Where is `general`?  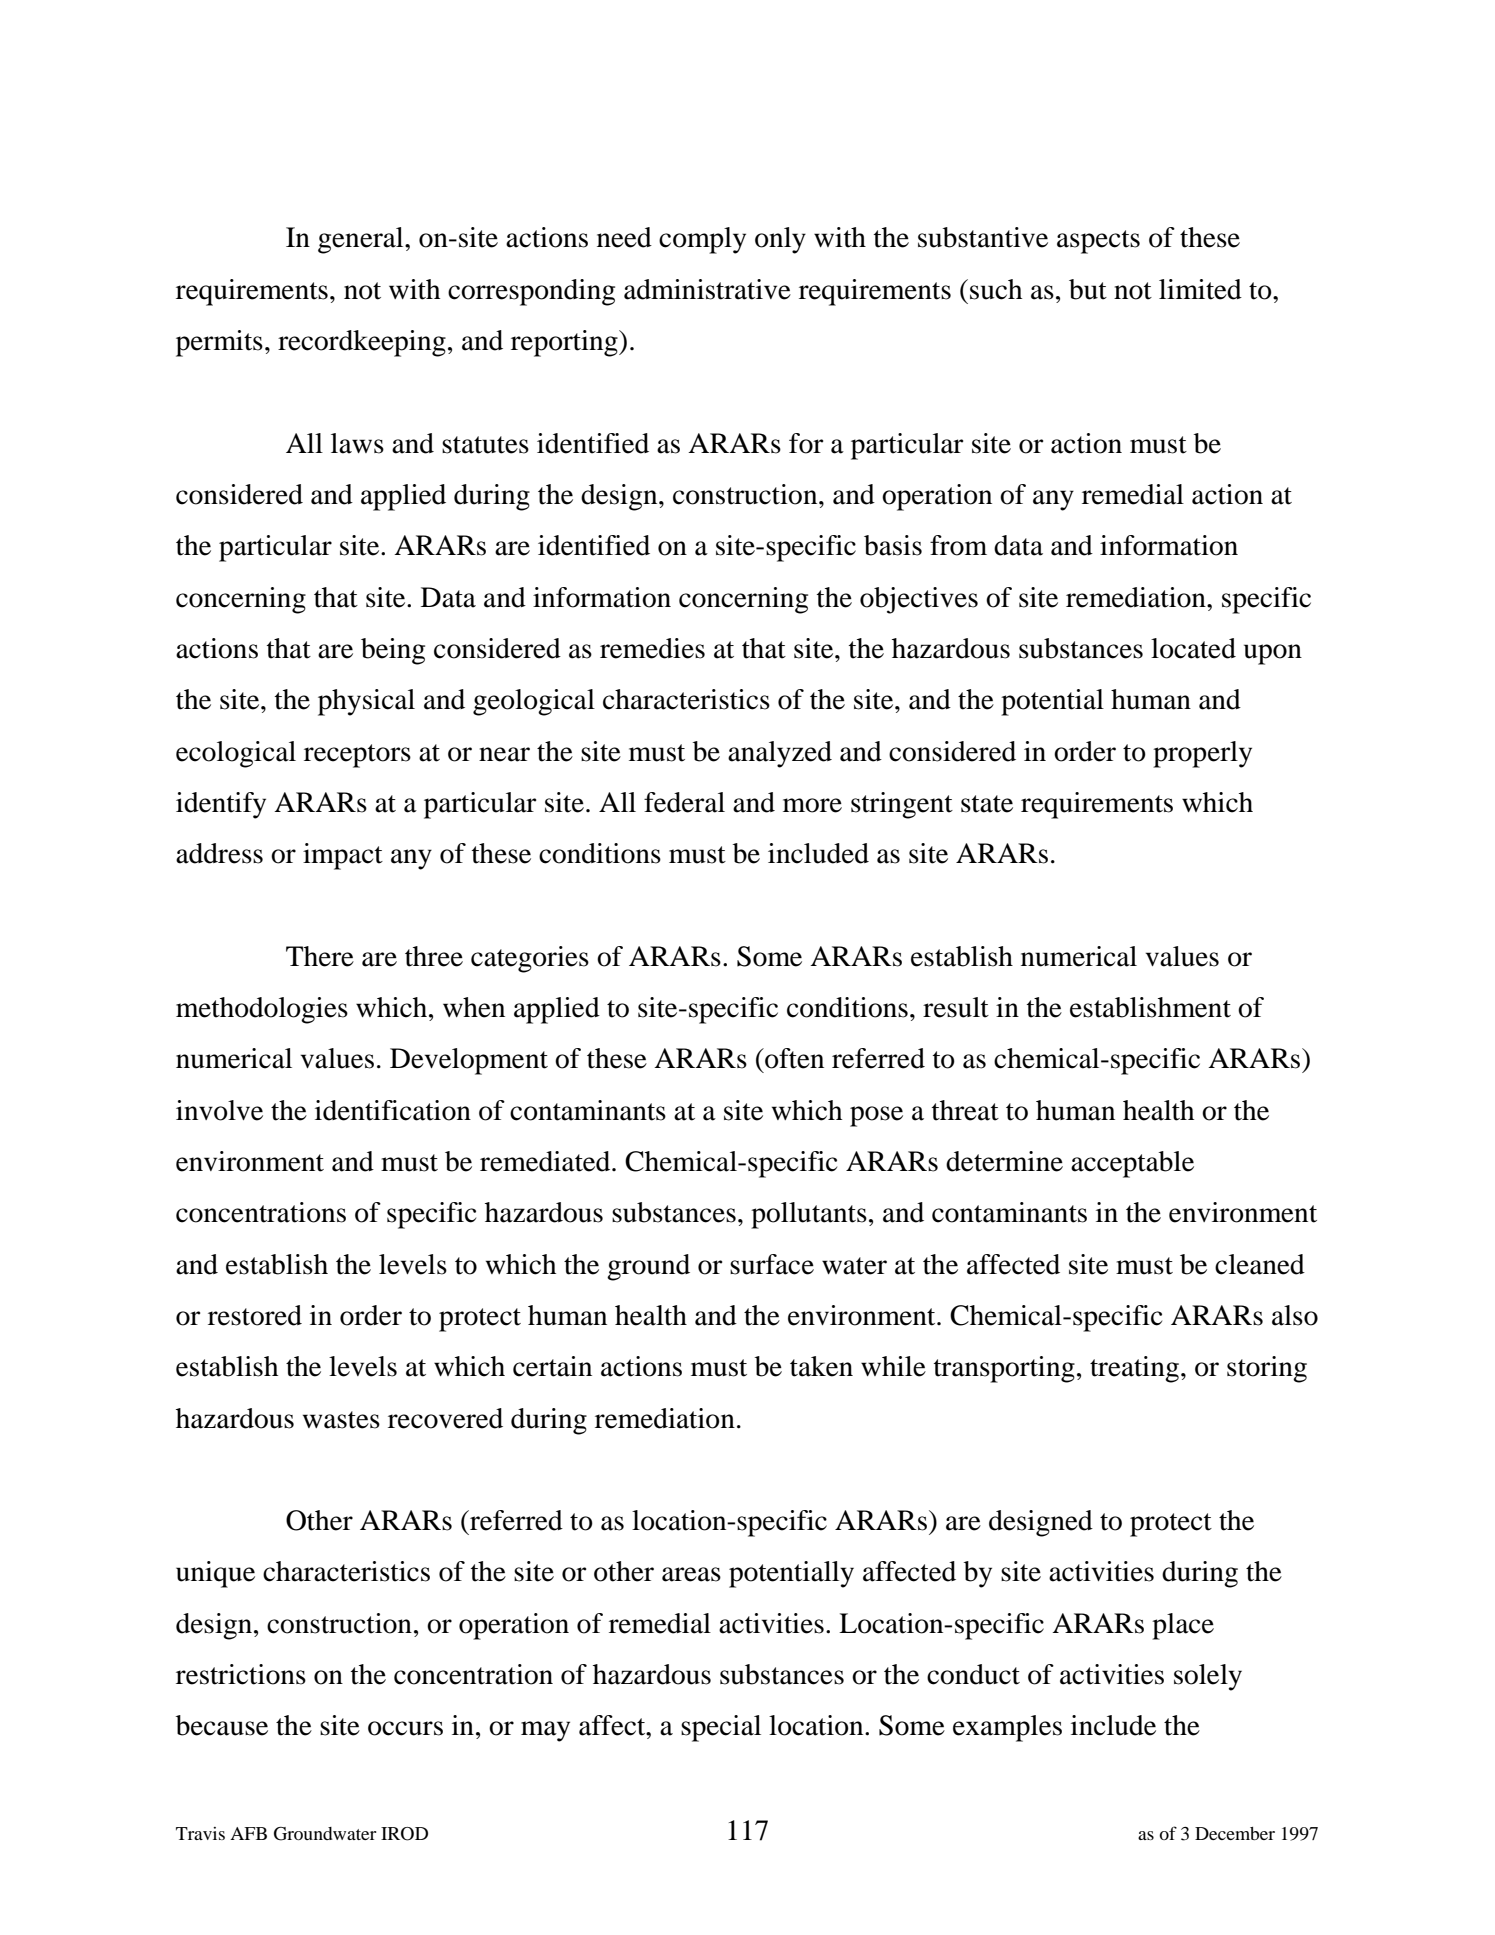 general is located at coordinates (362, 240).
